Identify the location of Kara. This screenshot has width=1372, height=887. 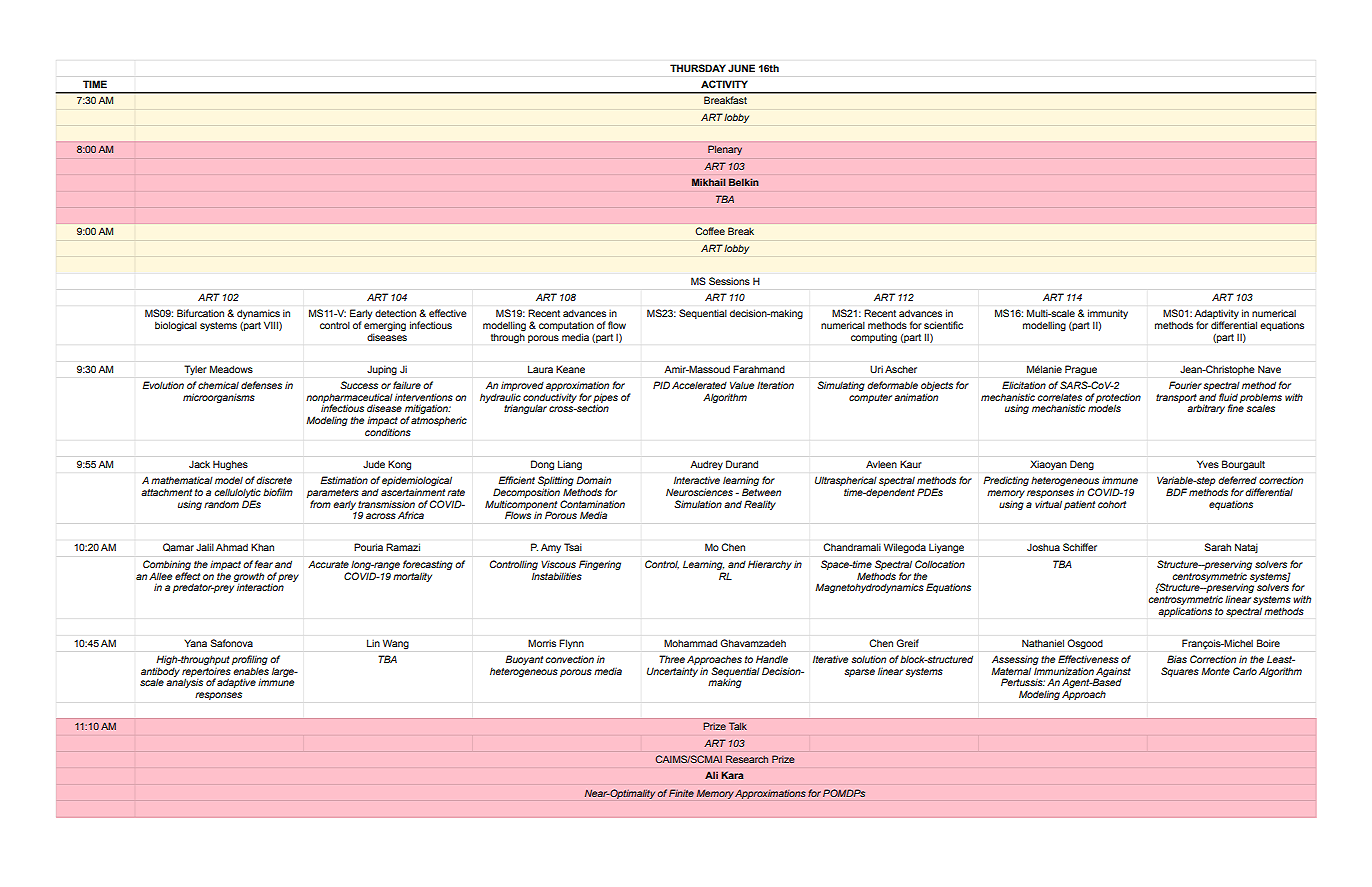
(732, 775).
